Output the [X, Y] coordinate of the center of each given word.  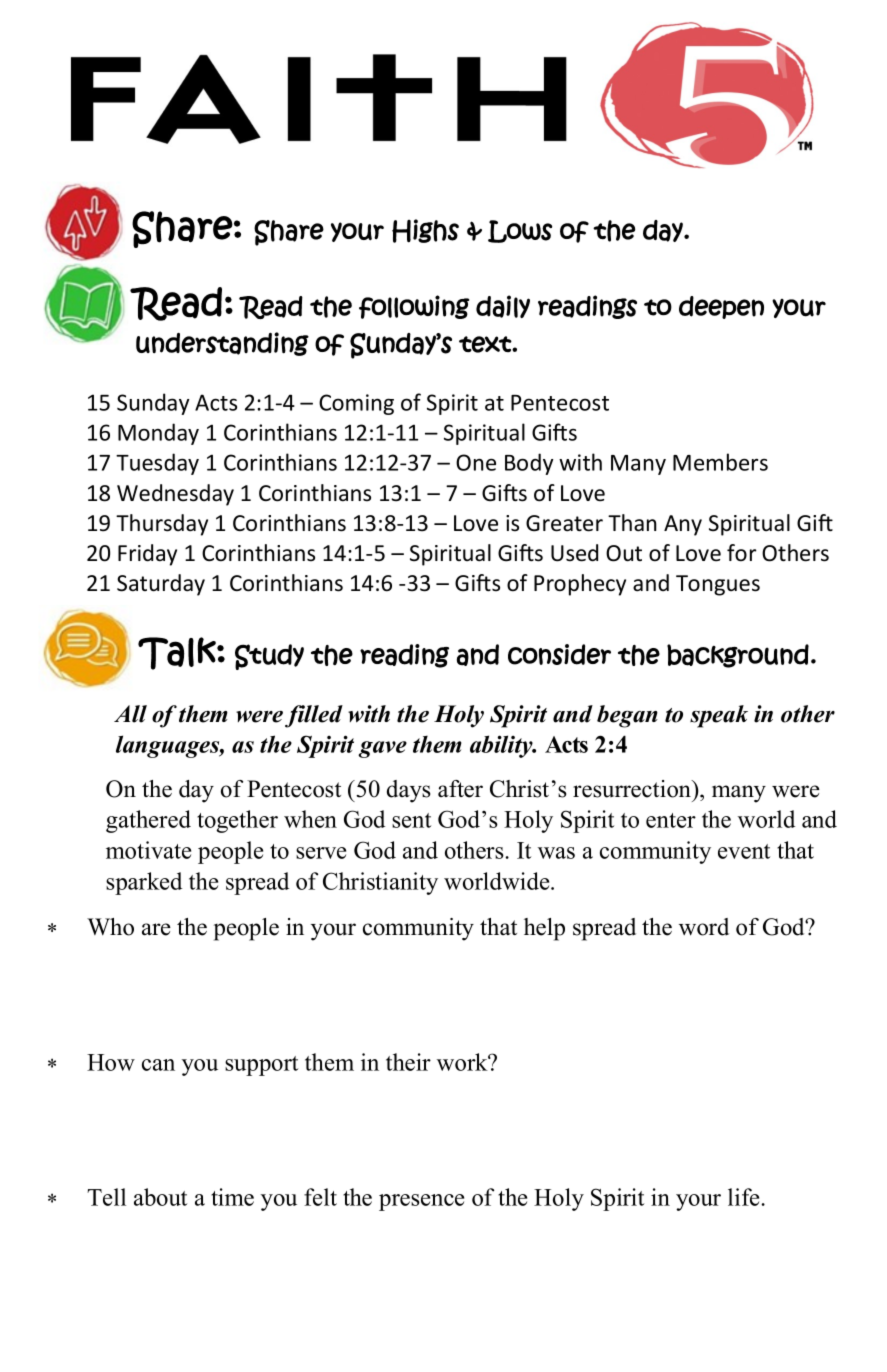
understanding [222, 344]
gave [382, 749]
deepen [721, 307]
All [130, 714]
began [627, 716]
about [160, 1197]
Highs [425, 231]
